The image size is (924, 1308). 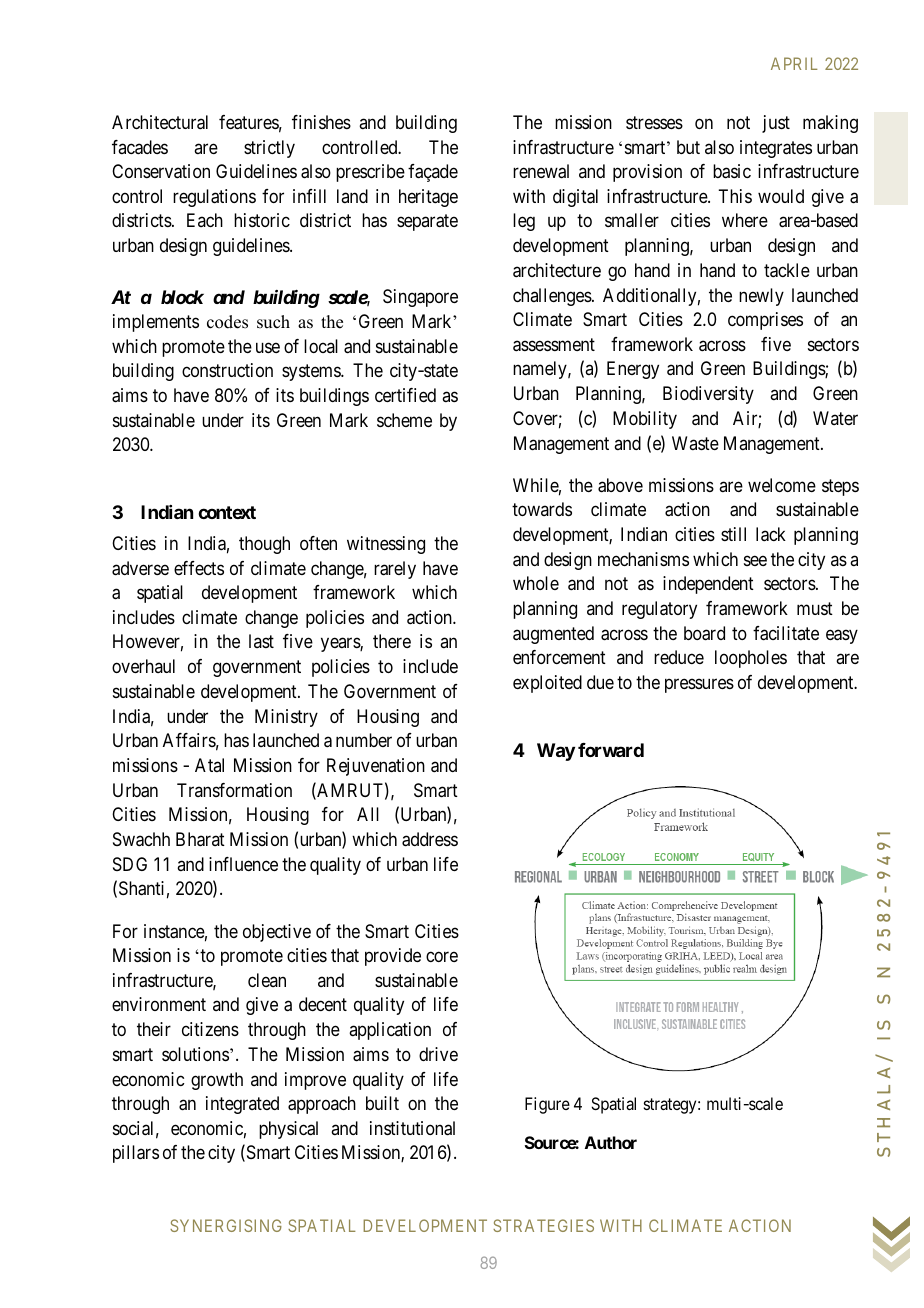 What do you see at coordinates (541, 171) in the screenshot?
I see `renewal` at bounding box center [541, 171].
